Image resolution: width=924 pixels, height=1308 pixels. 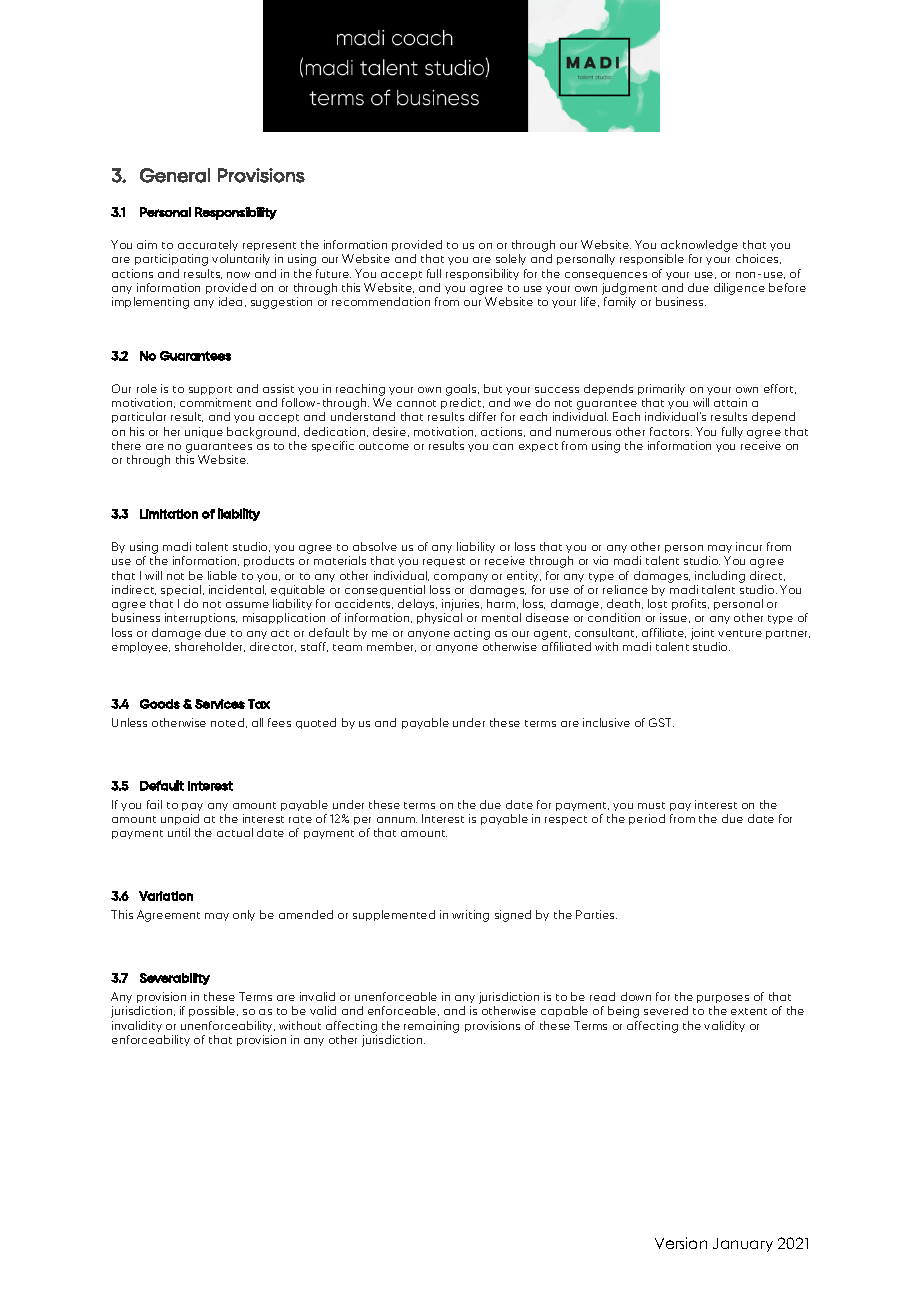 What do you see at coordinates (743, 1245) in the screenshot?
I see `January` at bounding box center [743, 1245].
